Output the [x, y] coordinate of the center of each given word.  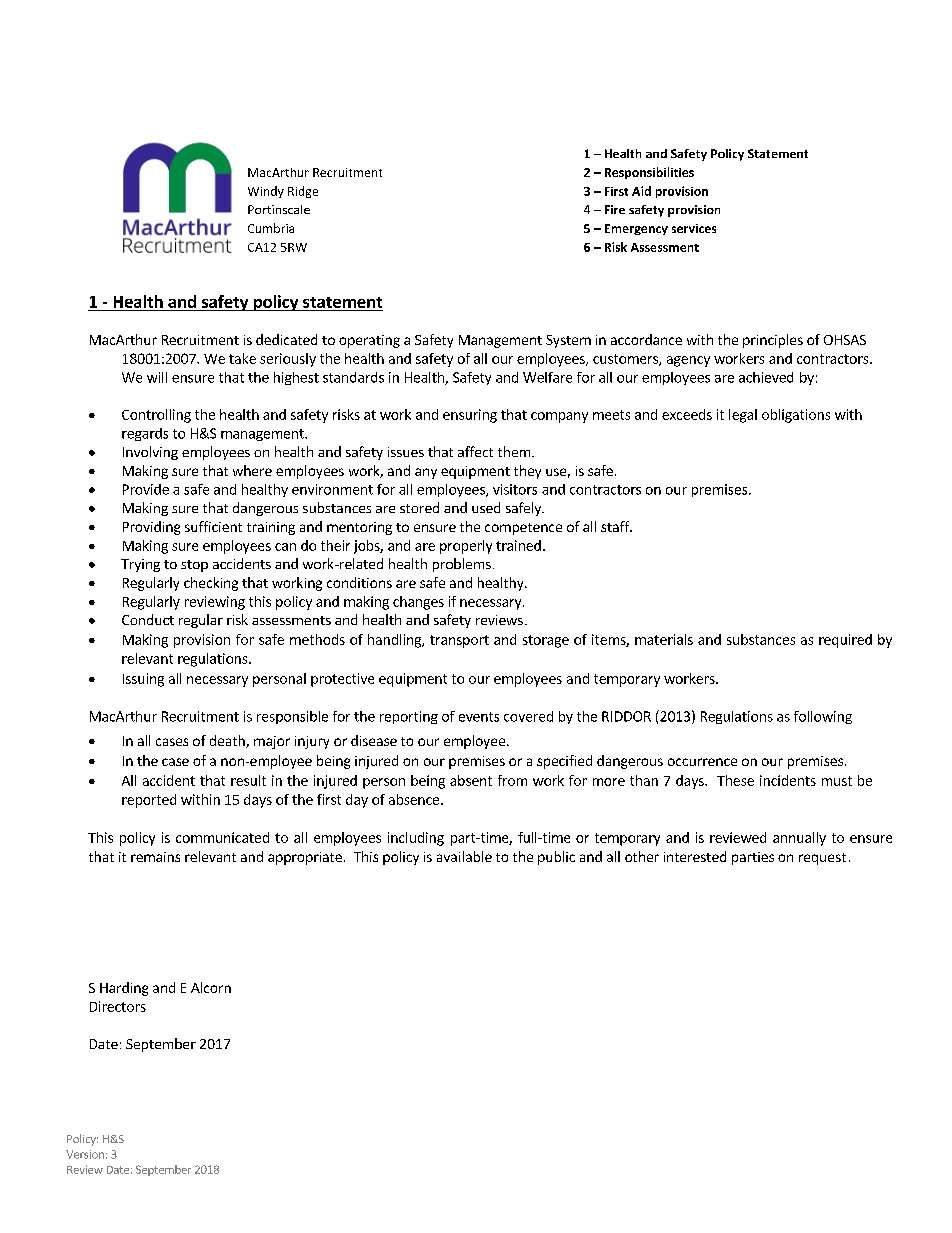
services [694, 228]
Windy [266, 192]
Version [85, 1154]
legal [743, 416]
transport [459, 641]
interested [695, 856]
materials [664, 639]
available [464, 856]
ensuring [470, 416]
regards [145, 434]
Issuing [143, 680]
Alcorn [211, 987]
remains [155, 857]
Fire [615, 209]
